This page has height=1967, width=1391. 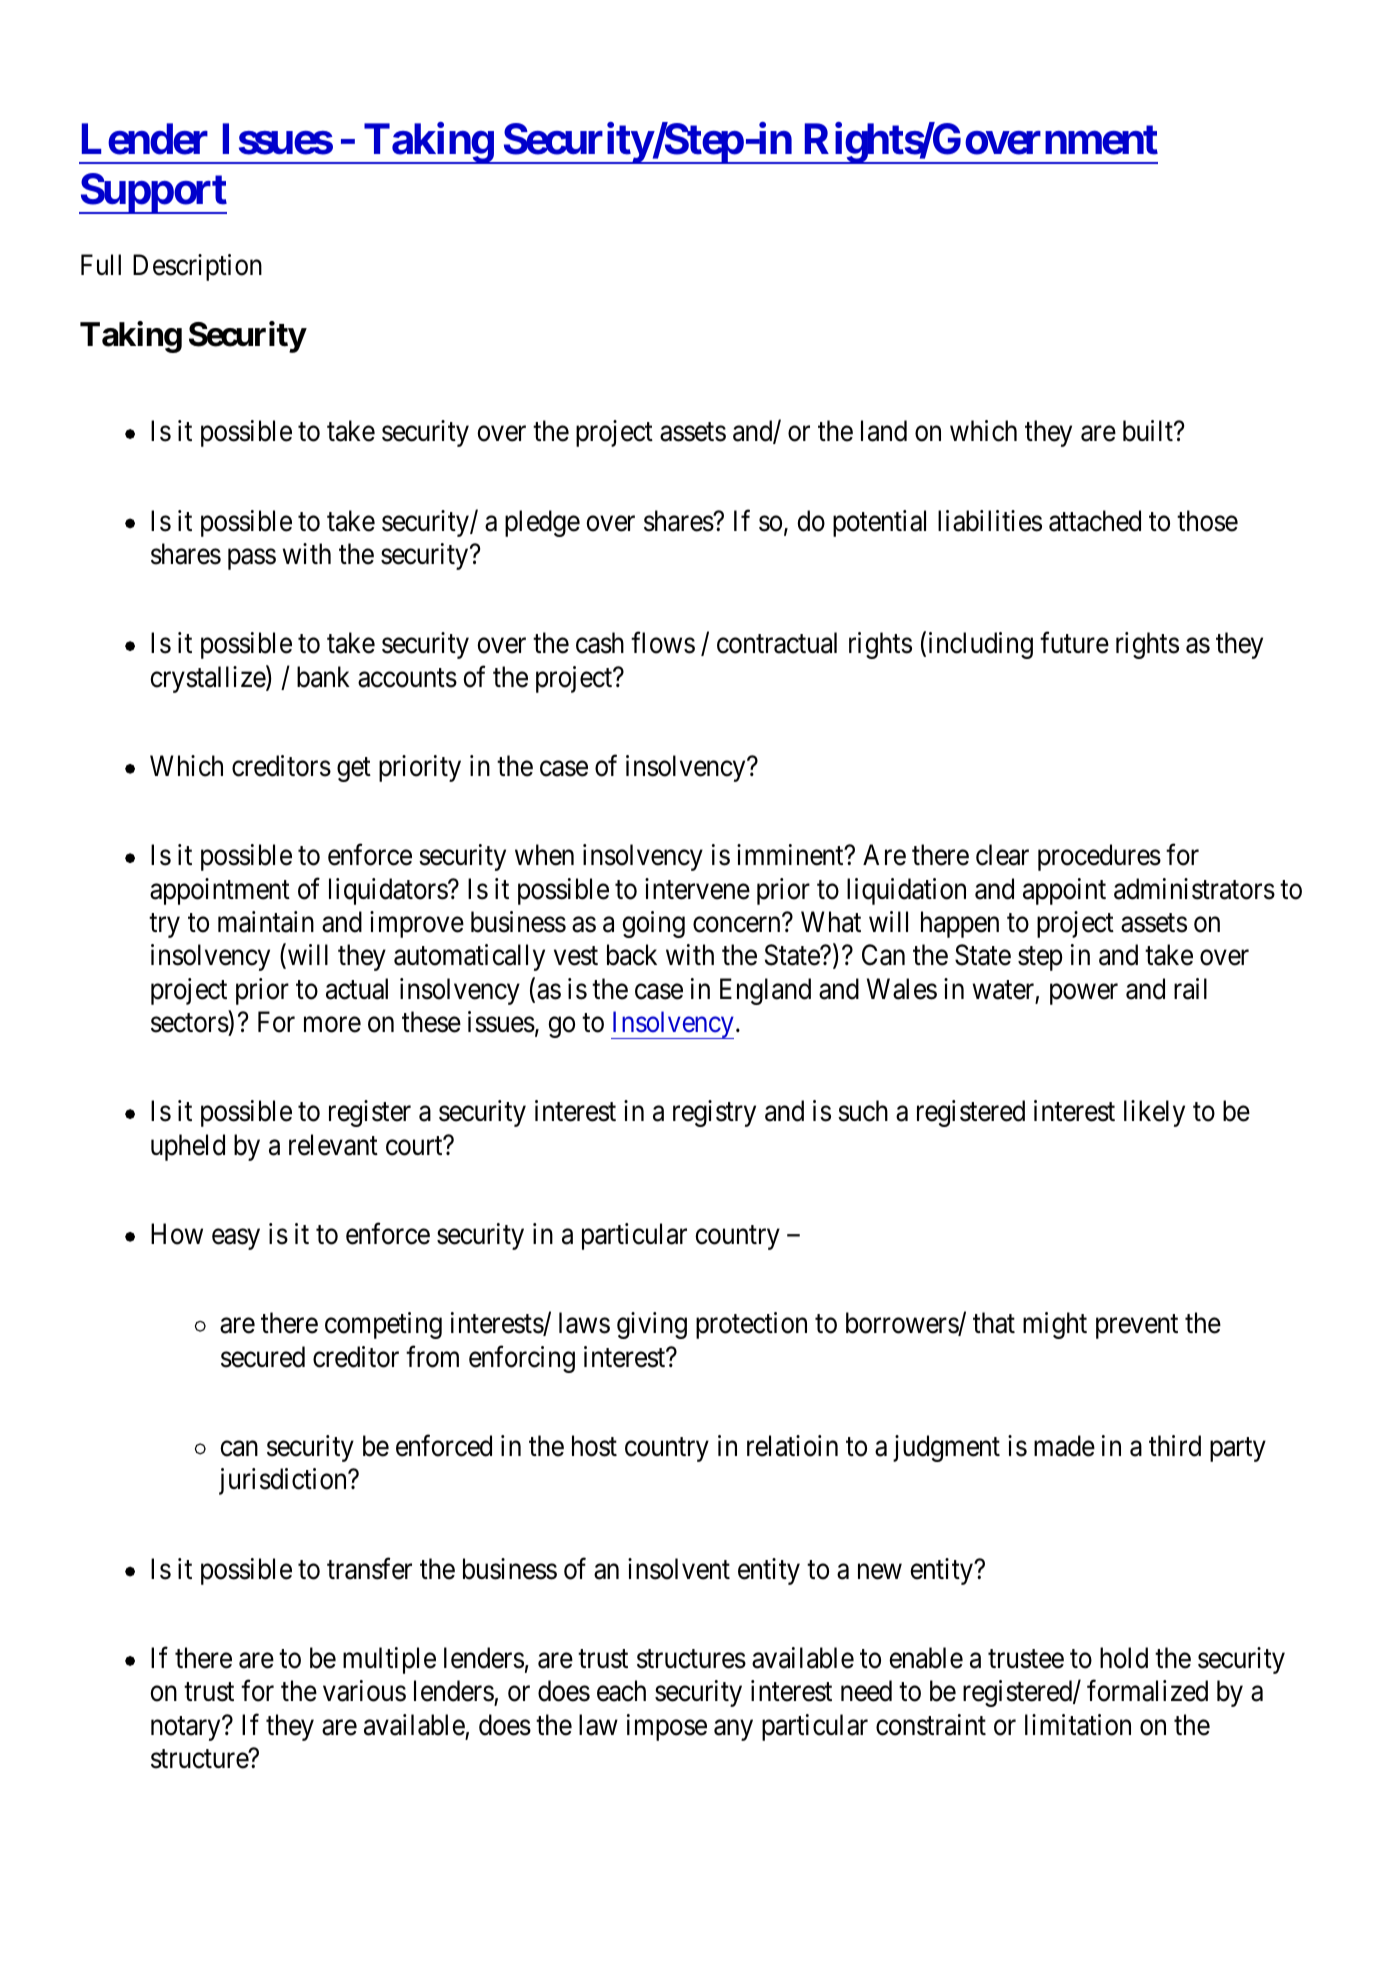 I want to click on back, so click(x=632, y=955).
